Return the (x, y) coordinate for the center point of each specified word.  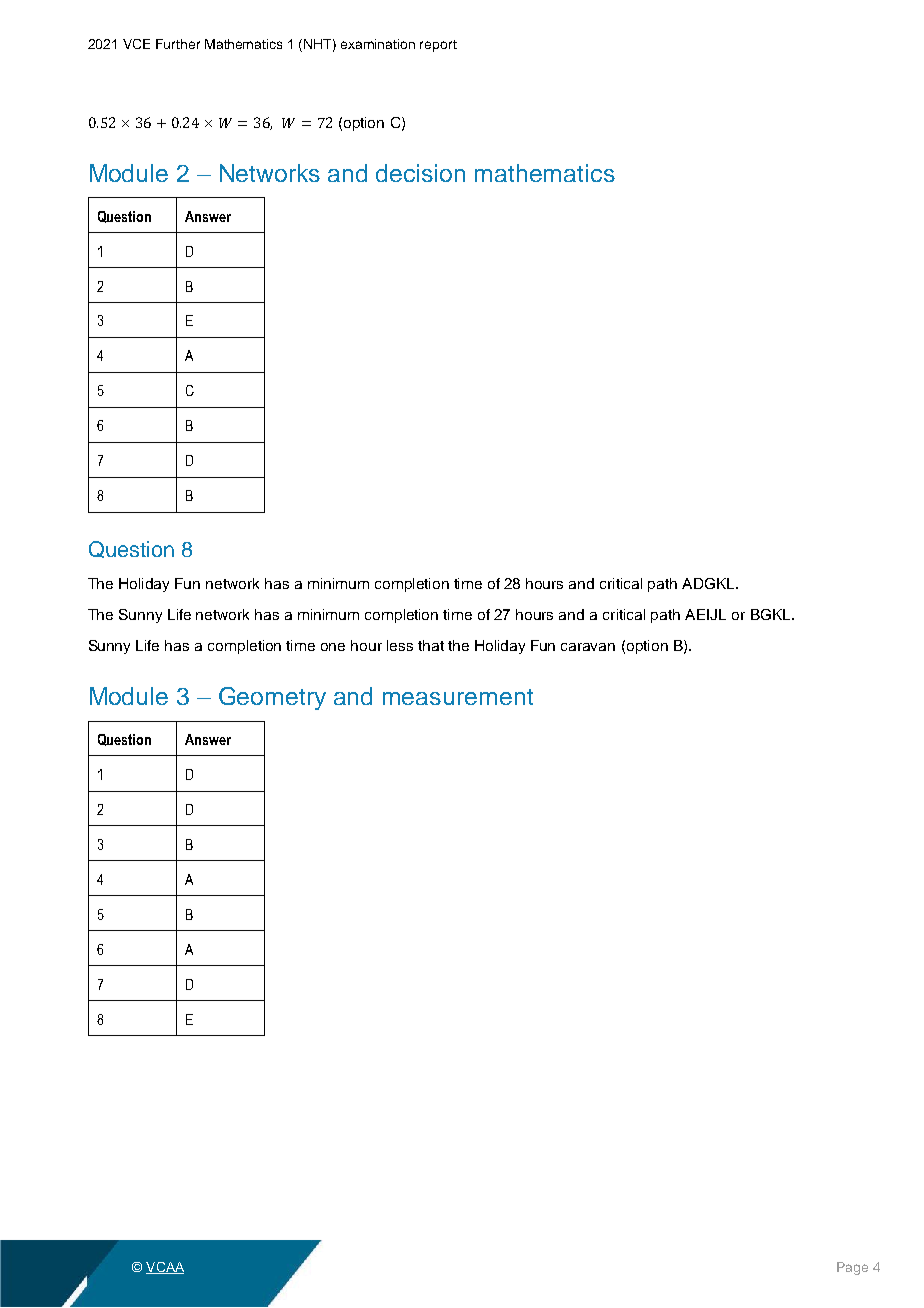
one (333, 647)
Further (178, 44)
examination (378, 44)
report (438, 46)
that (431, 645)
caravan (588, 647)
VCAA (165, 1268)
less (400, 645)
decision (420, 173)
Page (852, 1268)
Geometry (272, 698)
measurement (458, 697)
